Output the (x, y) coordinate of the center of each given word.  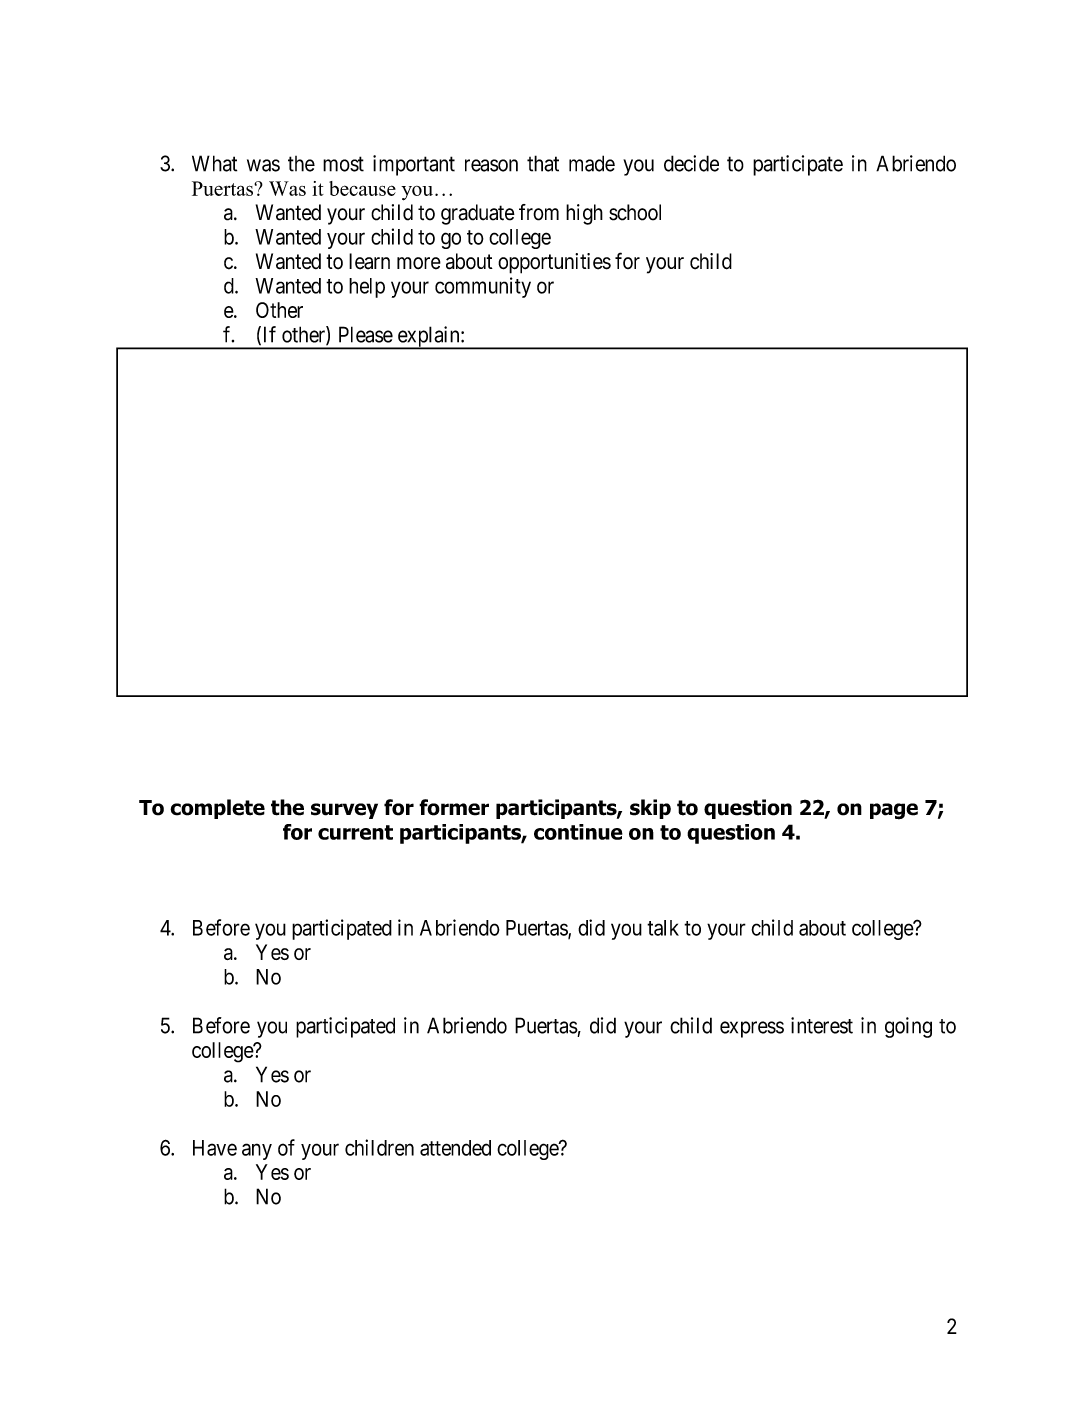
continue (578, 832)
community (483, 287)
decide (691, 163)
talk (663, 928)
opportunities (554, 263)
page (894, 811)
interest (822, 1025)
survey (344, 811)
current (355, 832)
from (539, 212)
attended (455, 1148)
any (257, 1151)
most (343, 164)
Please (366, 334)
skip (650, 809)
